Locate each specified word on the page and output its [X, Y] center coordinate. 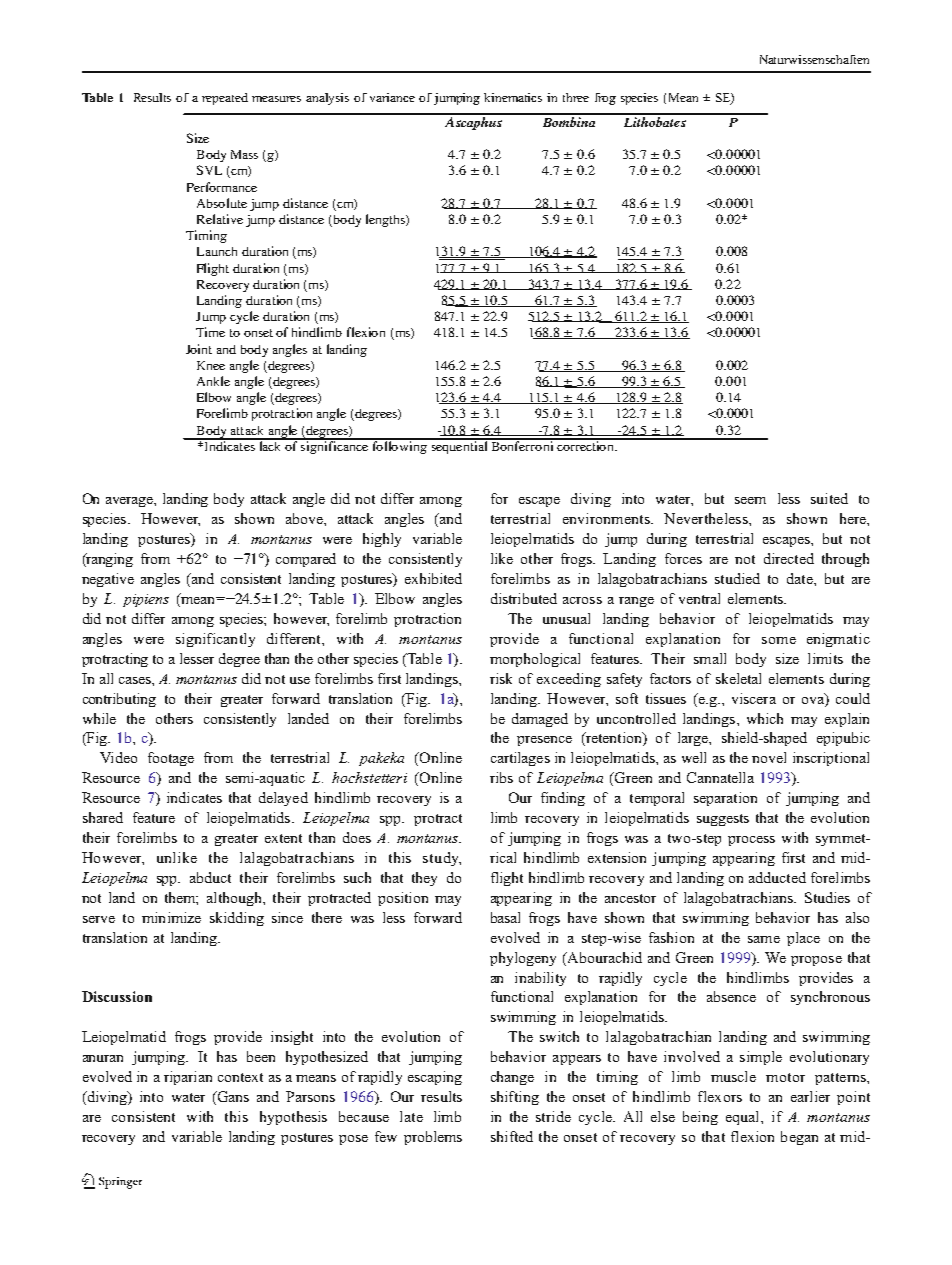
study [442, 859]
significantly [215, 640]
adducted [777, 877]
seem [750, 500]
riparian [188, 1078]
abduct [210, 877]
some [779, 640]
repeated [225, 99]
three [576, 97]
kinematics [513, 97]
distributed [524, 598]
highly [382, 540]
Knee [211, 365]
